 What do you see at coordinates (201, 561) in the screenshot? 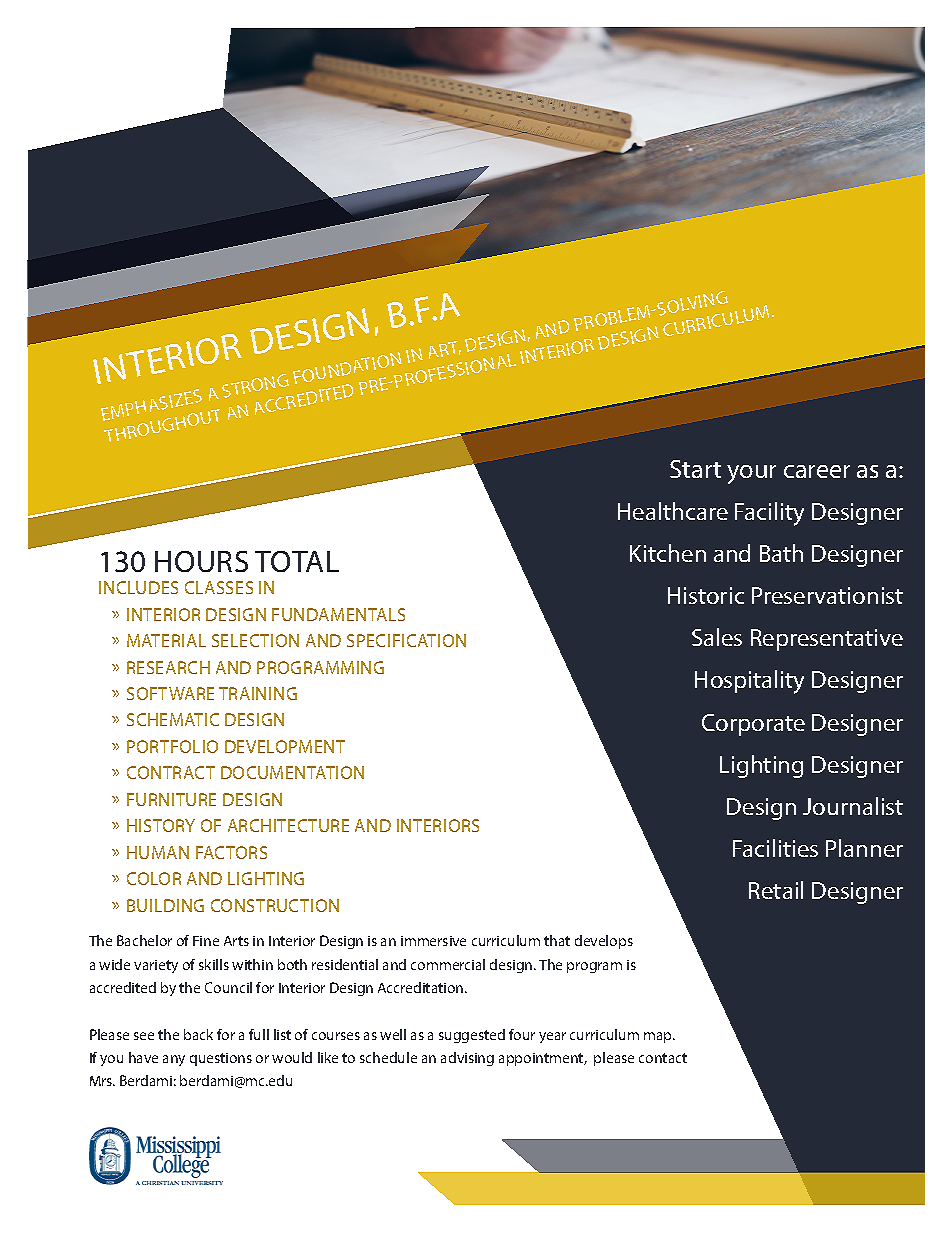
I see `HOURS` at bounding box center [201, 561].
